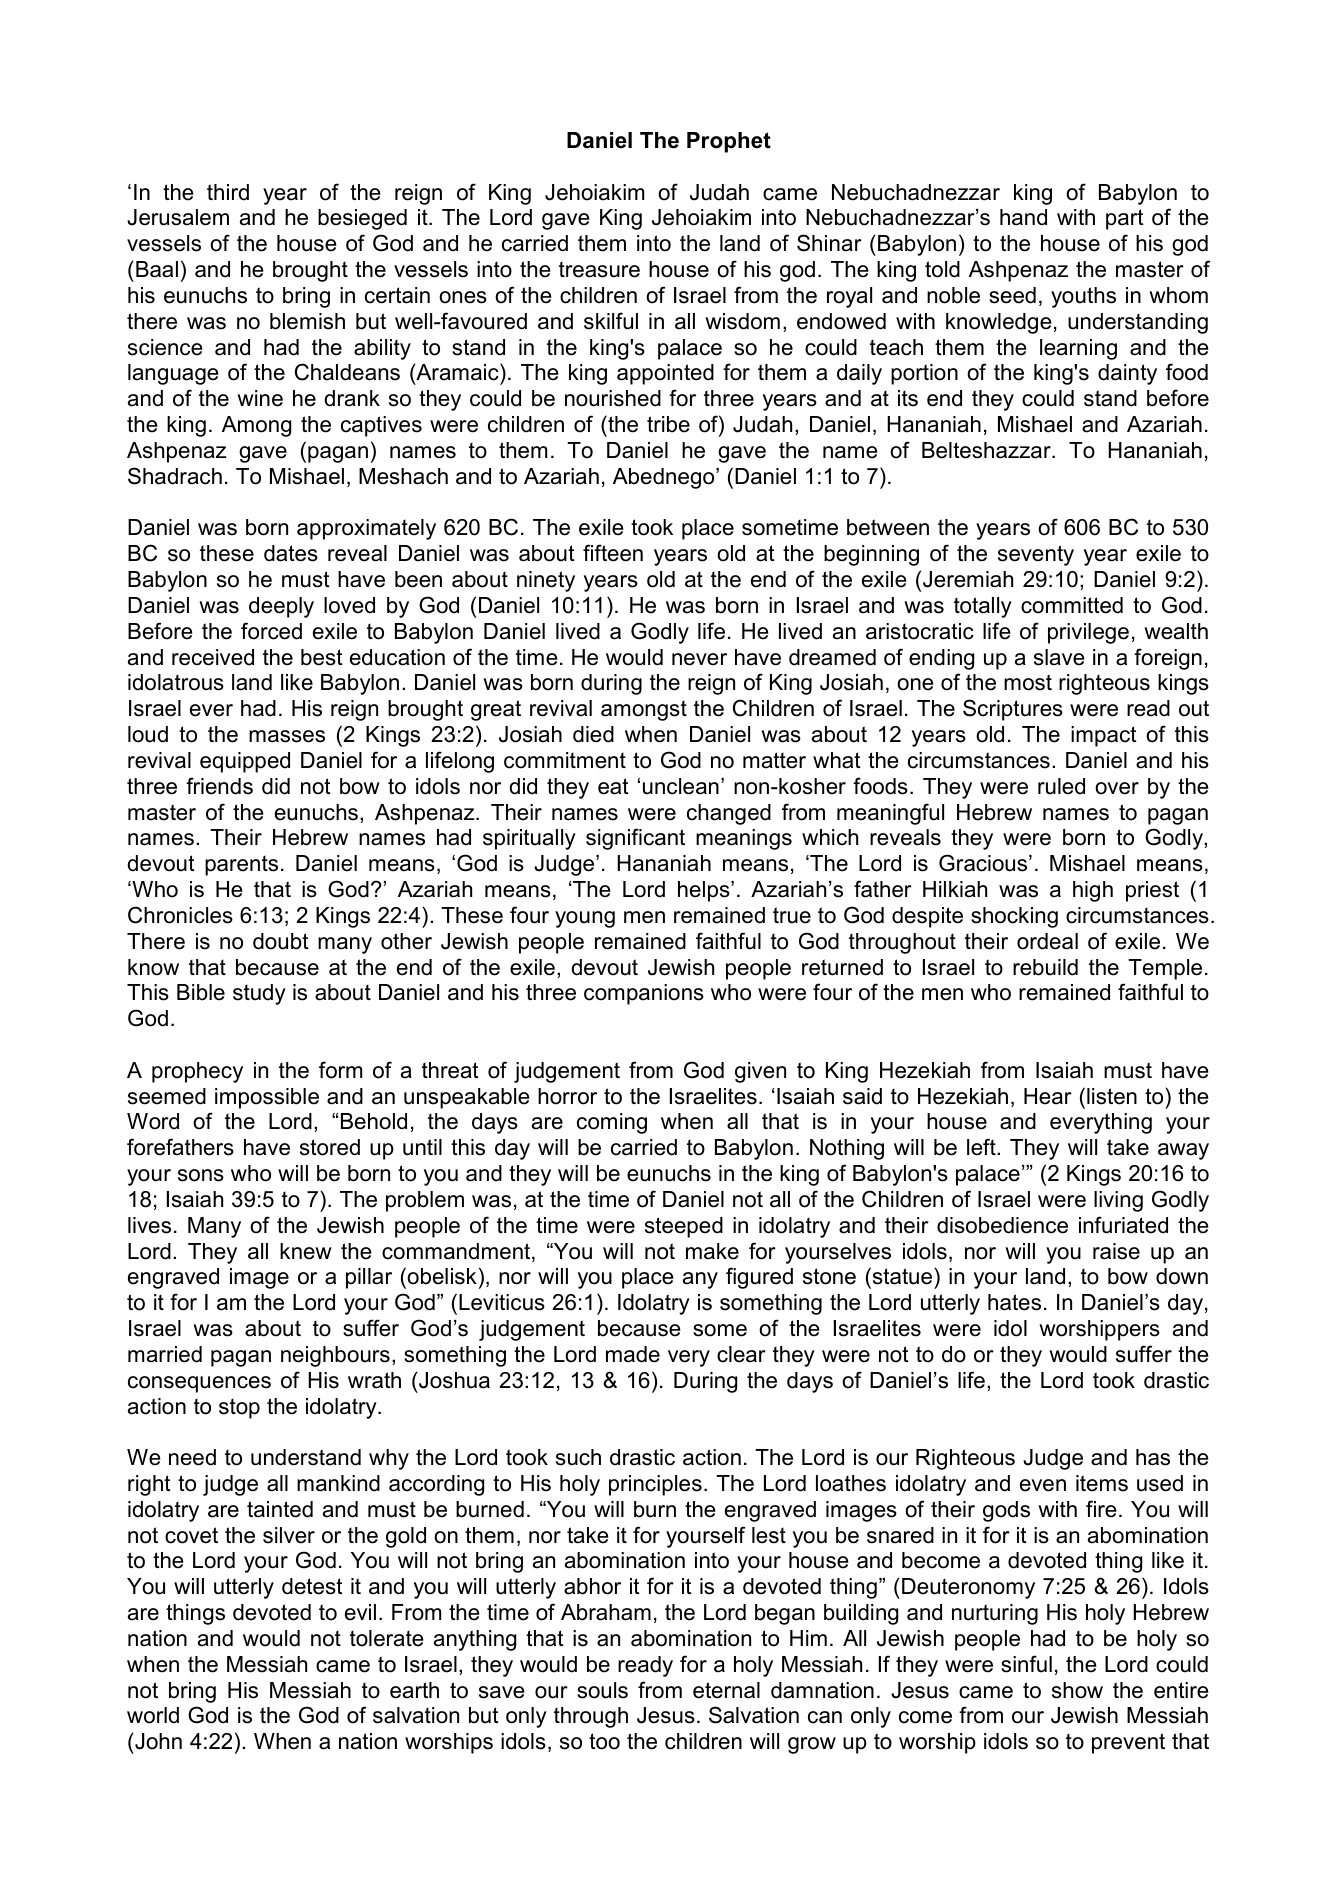 The height and width of the page is (1891, 1337). Describe the element at coordinates (1023, 217) in the page. I see `hand` at that location.
